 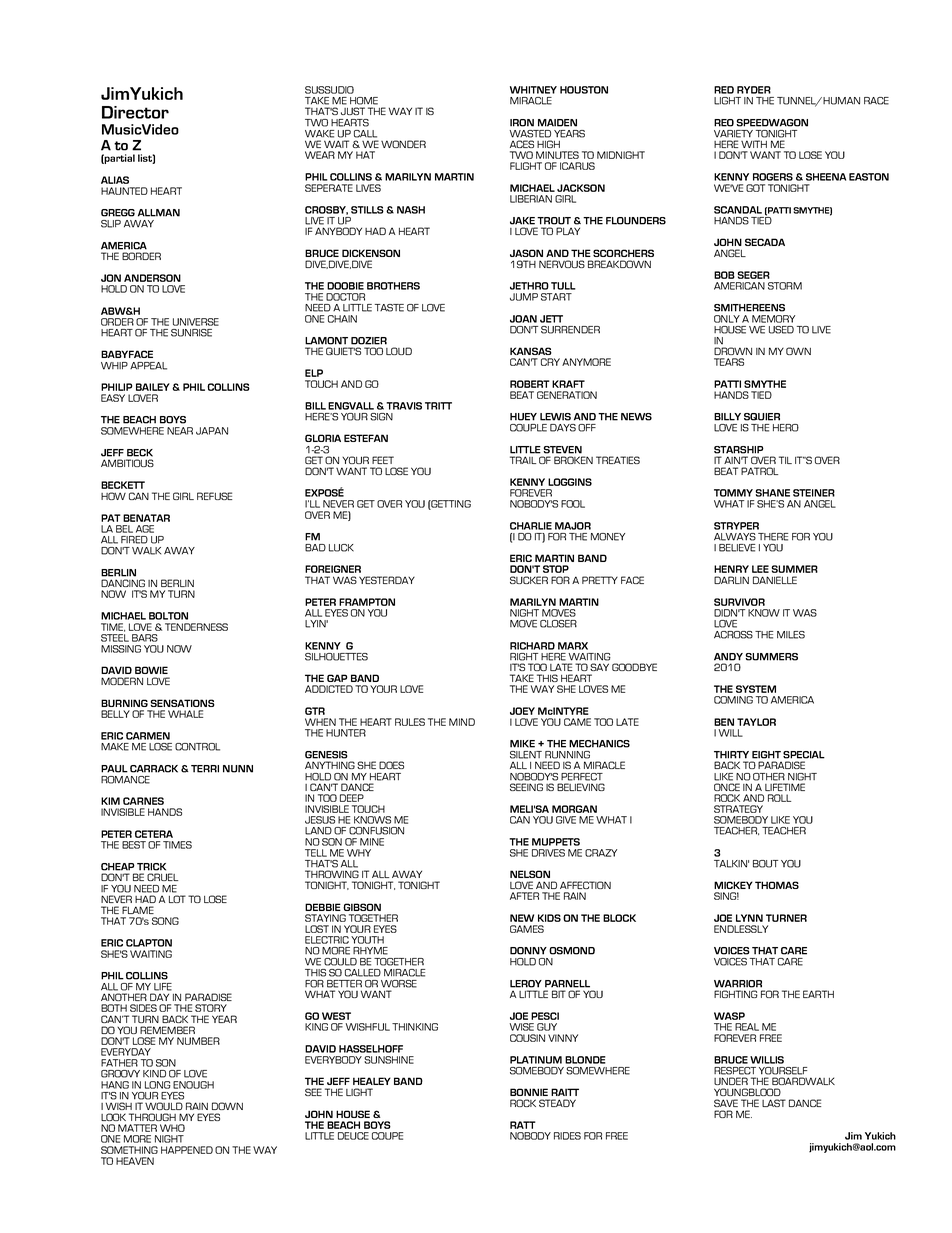 I want to click on IRON, so click(x=522, y=123).
